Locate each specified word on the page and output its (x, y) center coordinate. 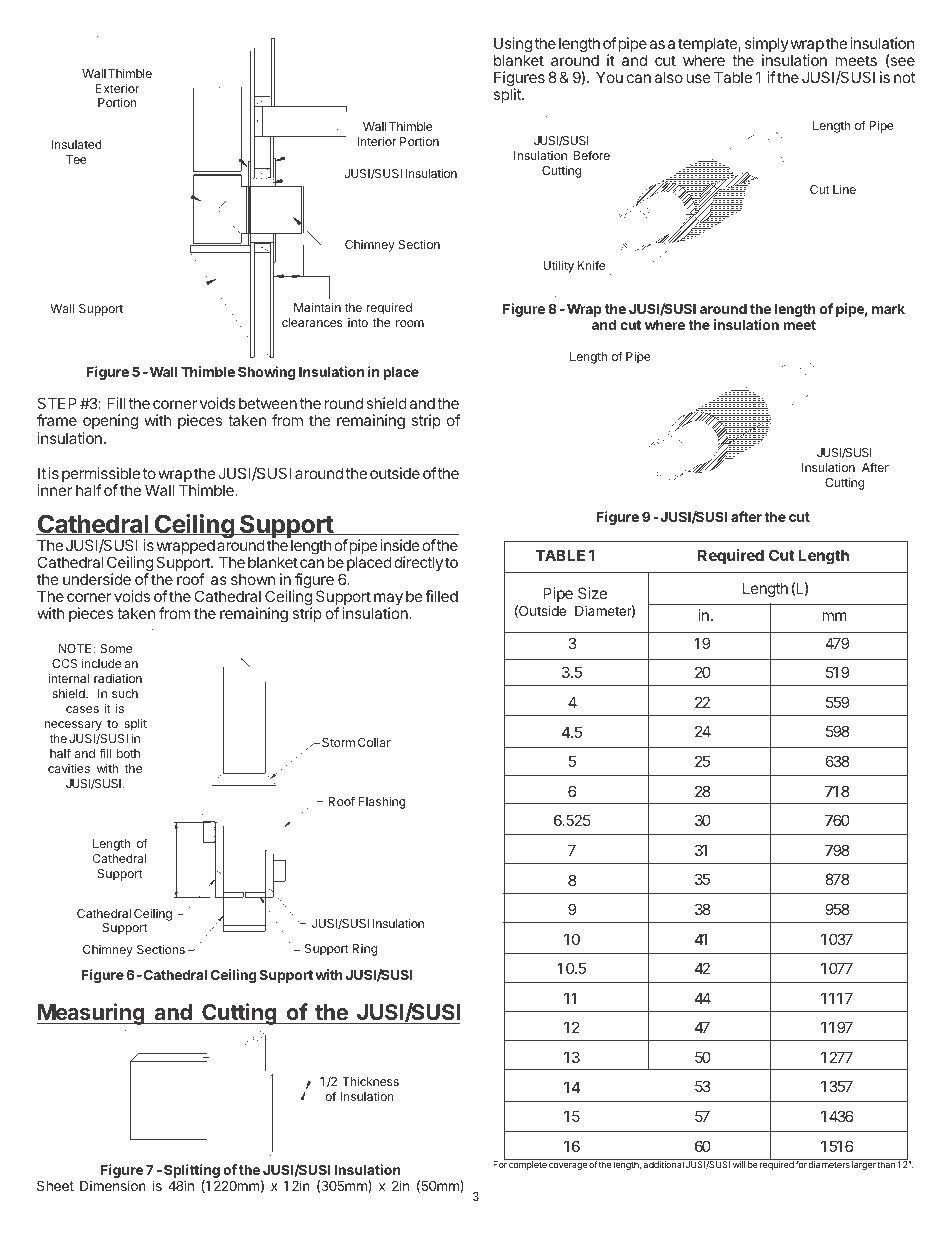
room (410, 323)
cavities (69, 768)
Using (513, 46)
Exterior (118, 88)
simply (767, 46)
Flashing (382, 802)
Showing (266, 373)
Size (592, 593)
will (739, 1164)
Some (116, 648)
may (387, 600)
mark (888, 309)
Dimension (113, 1185)
